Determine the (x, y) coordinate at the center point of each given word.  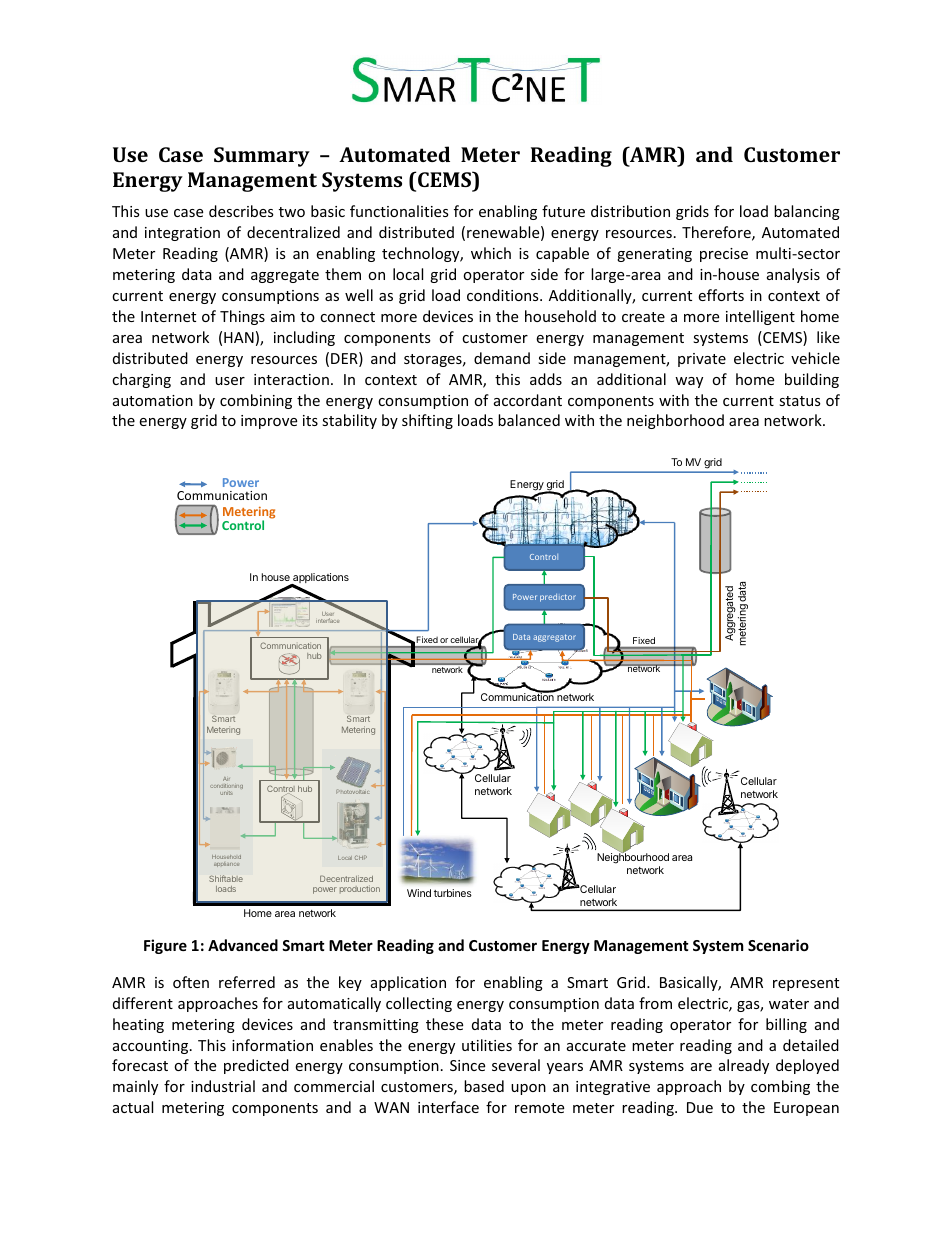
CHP (361, 857)
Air (226, 779)
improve (269, 422)
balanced (529, 420)
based (484, 1086)
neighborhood (675, 421)
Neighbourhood (633, 859)
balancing (807, 212)
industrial (223, 1086)
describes (241, 211)
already (744, 1066)
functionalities (399, 211)
